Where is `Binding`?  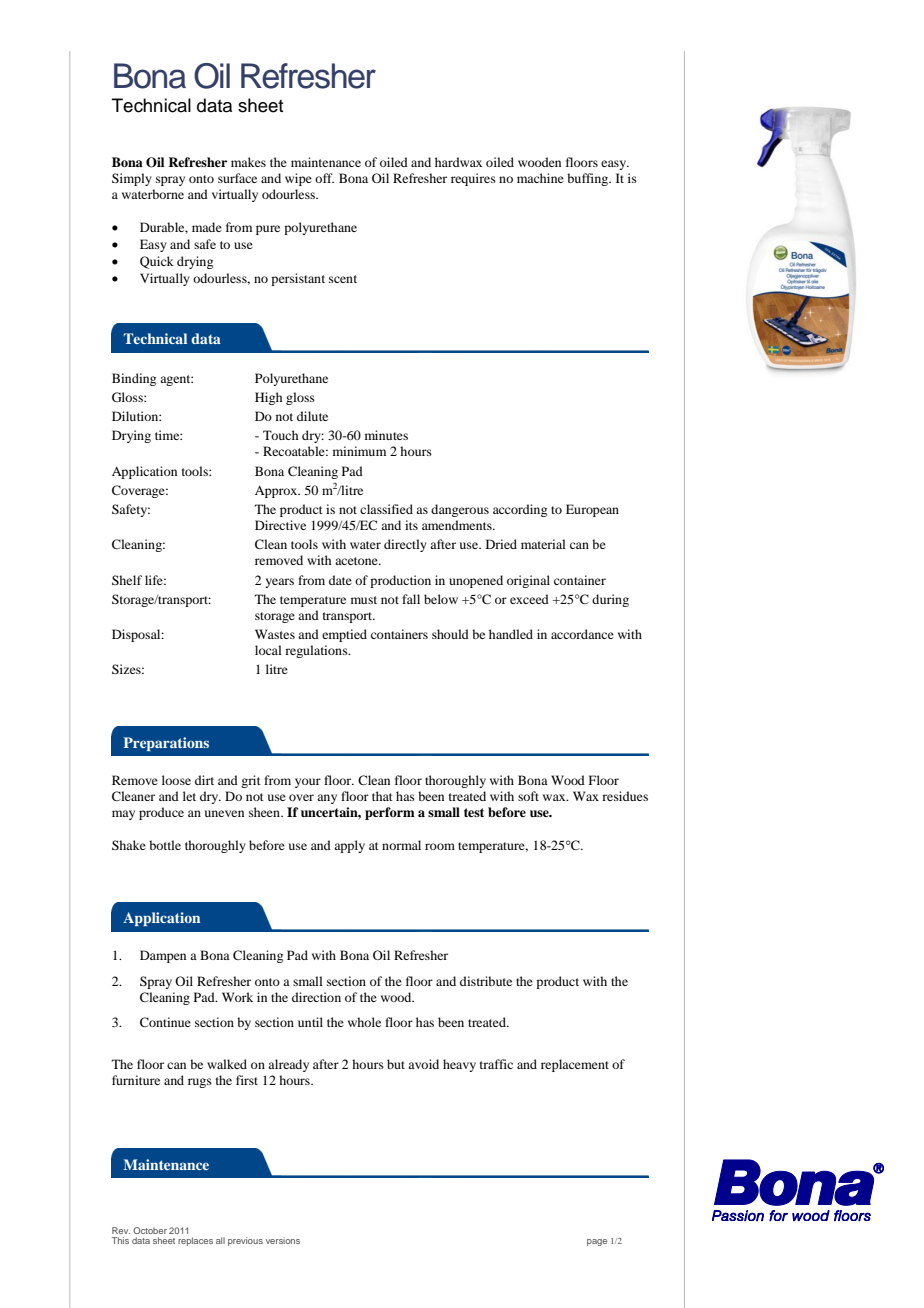
Binding is located at coordinates (134, 379).
